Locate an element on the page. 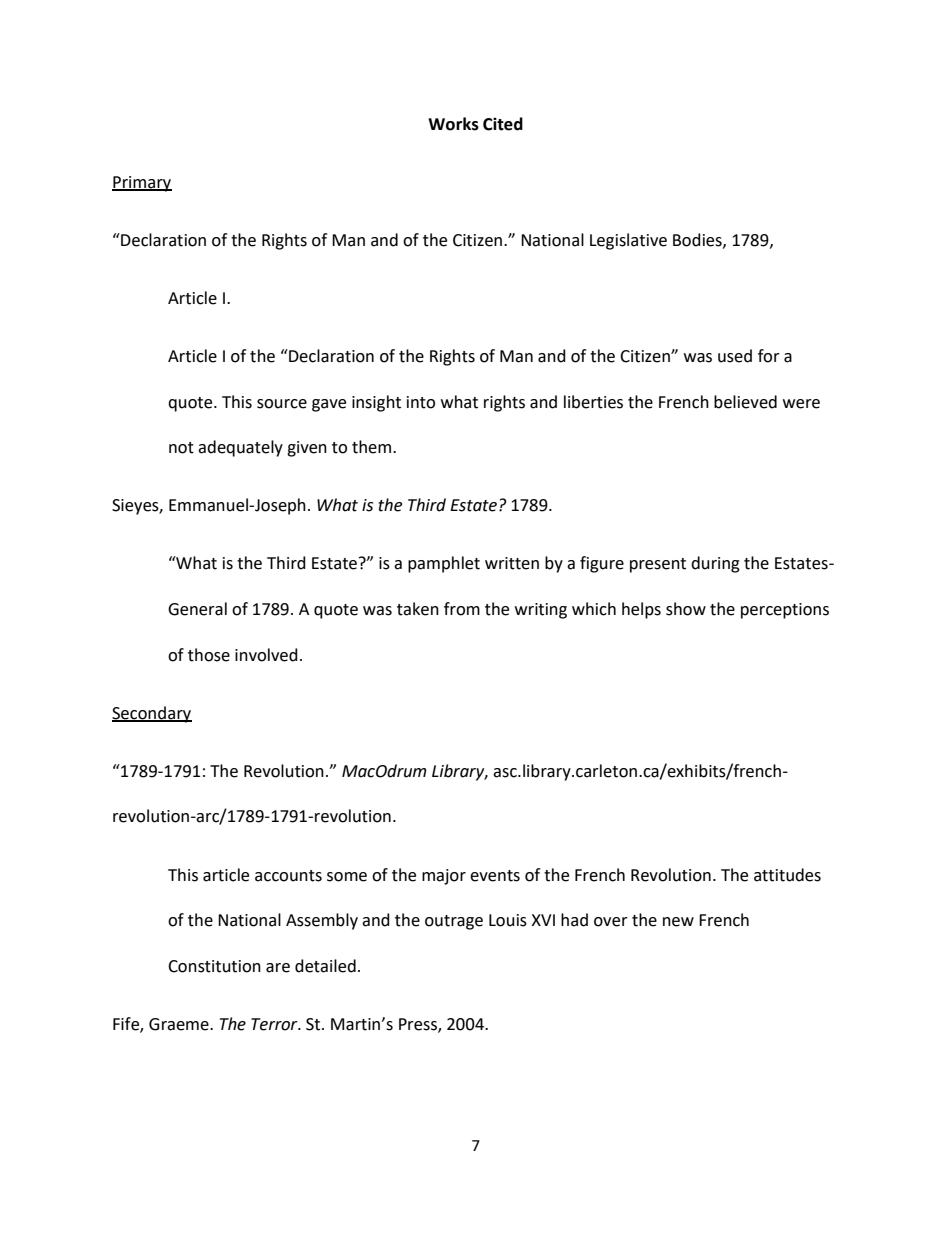 This document has width=952, height=1233. events is located at coordinates (495, 876).
